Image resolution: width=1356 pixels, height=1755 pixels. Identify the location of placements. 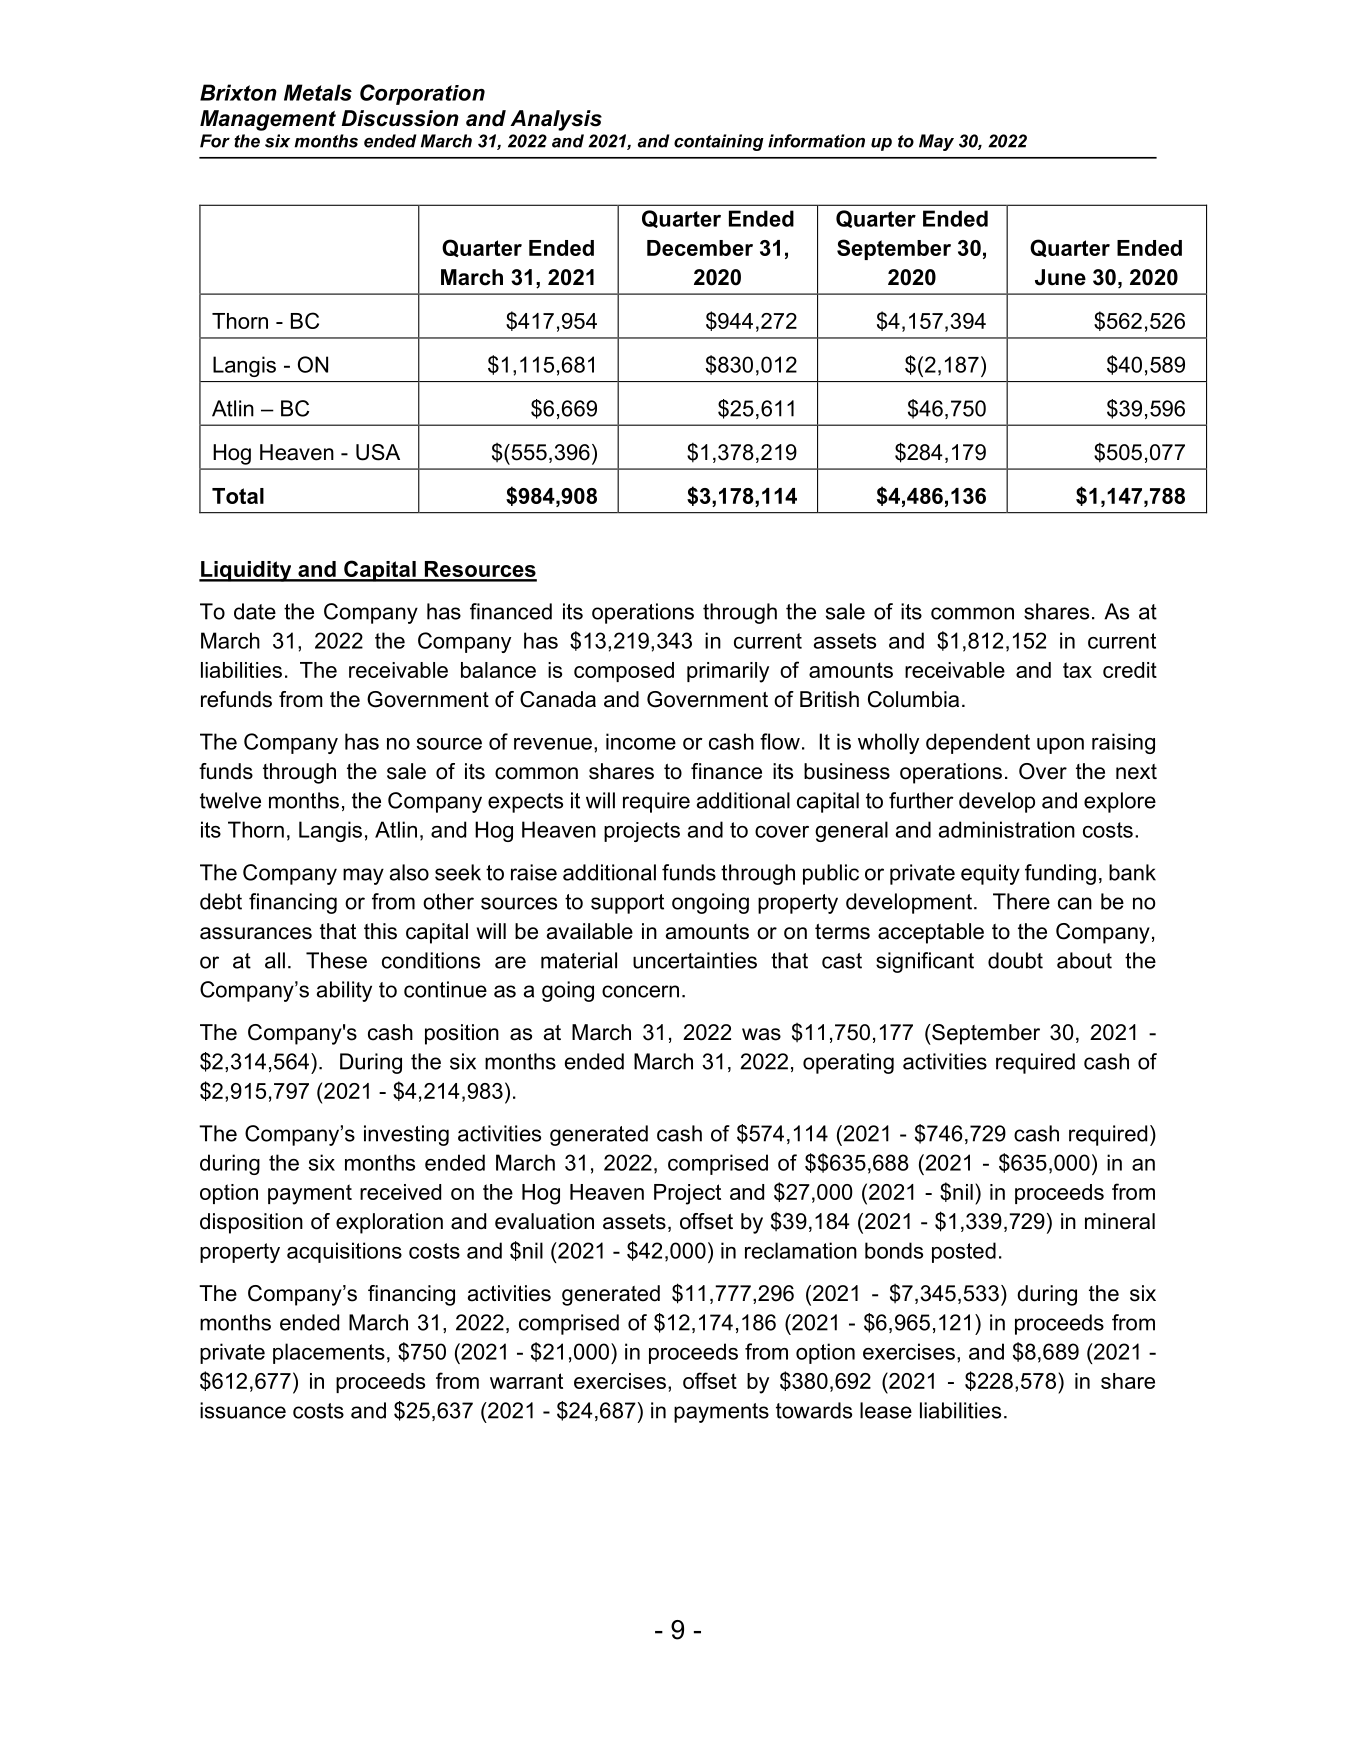
(329, 1353).
